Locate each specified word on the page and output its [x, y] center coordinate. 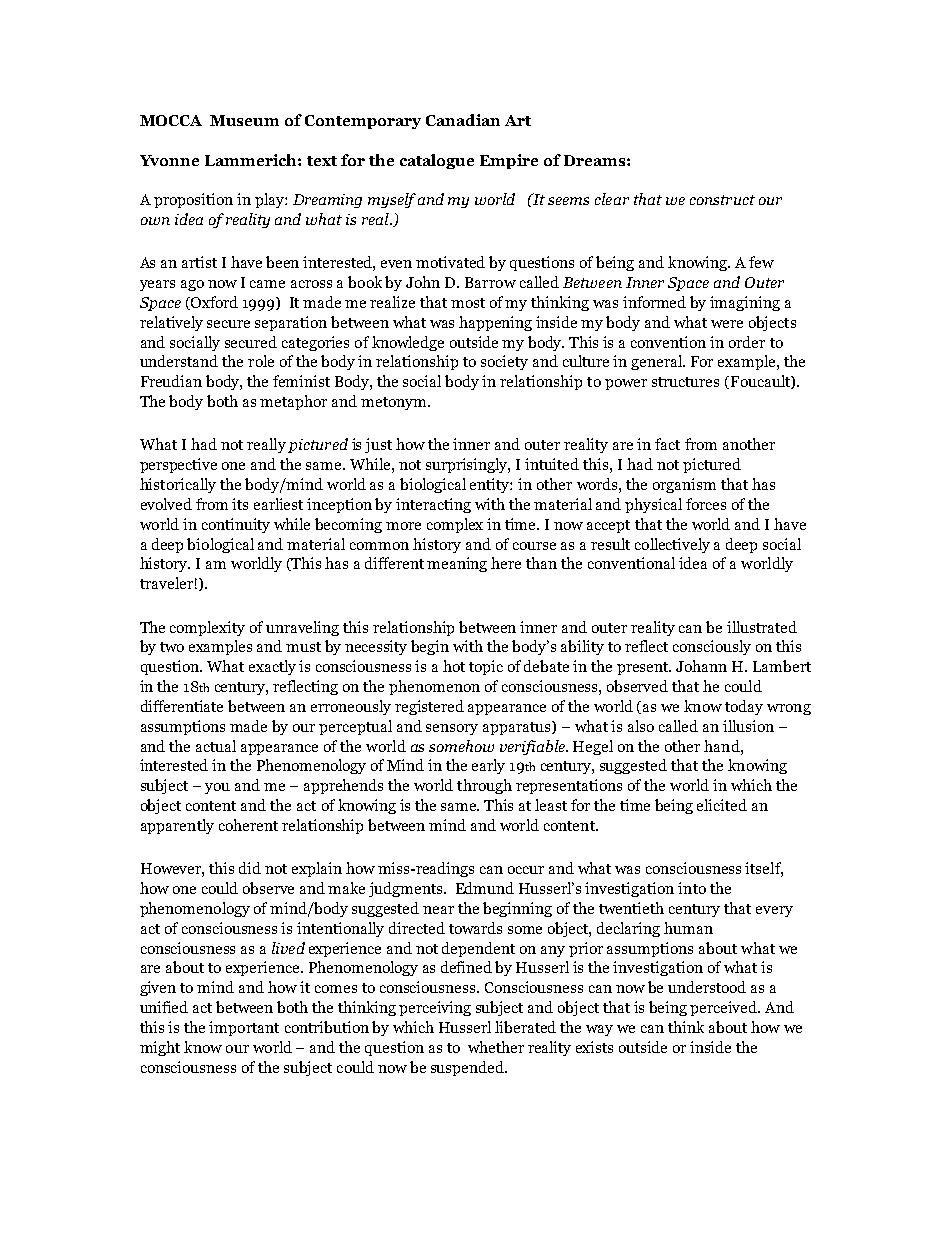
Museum [244, 120]
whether [496, 1047]
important [244, 1028]
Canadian [463, 120]
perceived [725, 1008]
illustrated [762, 627]
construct [722, 200]
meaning [457, 564]
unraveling [302, 628]
